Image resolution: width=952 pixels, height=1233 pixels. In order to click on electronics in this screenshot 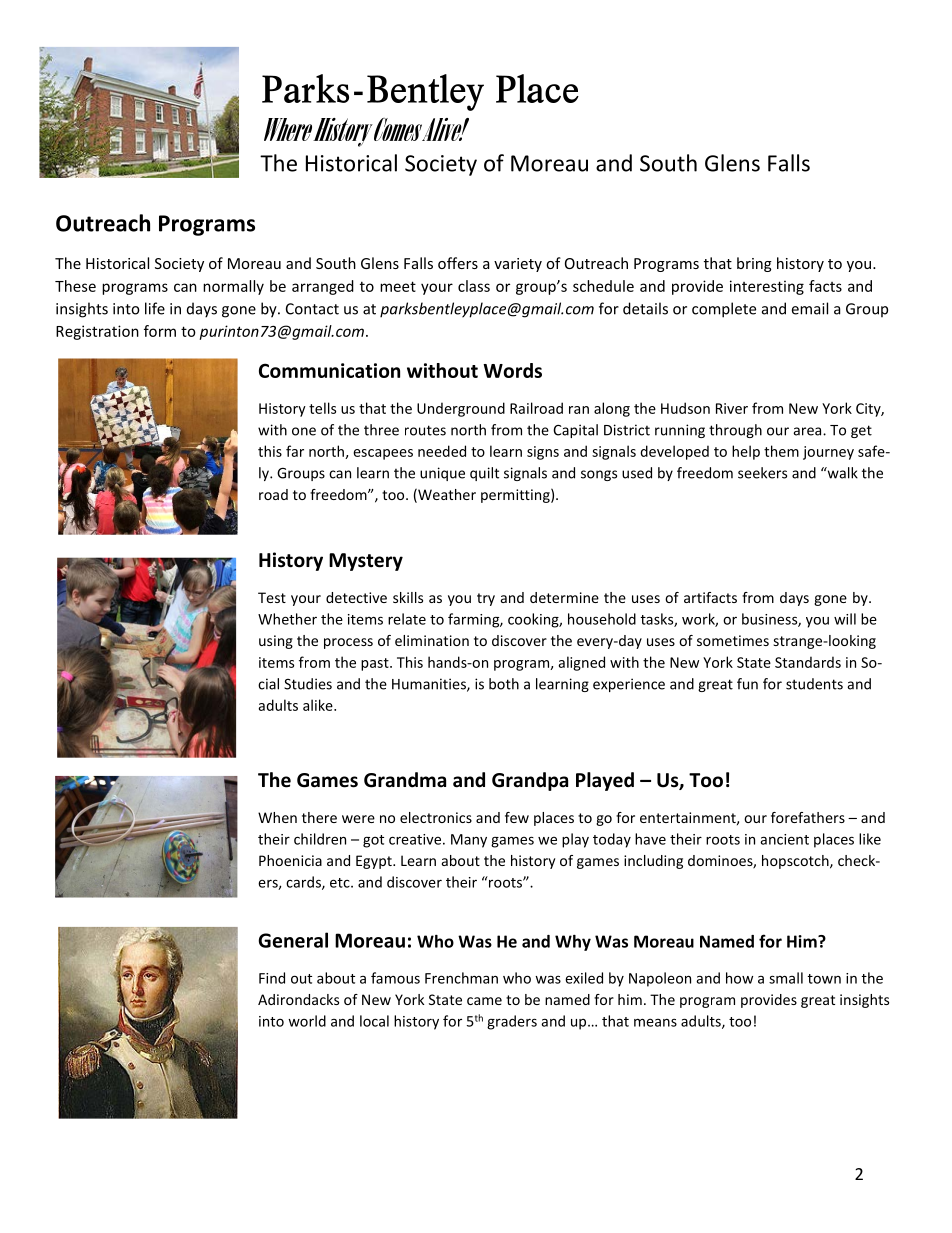, I will do `click(436, 817)`.
